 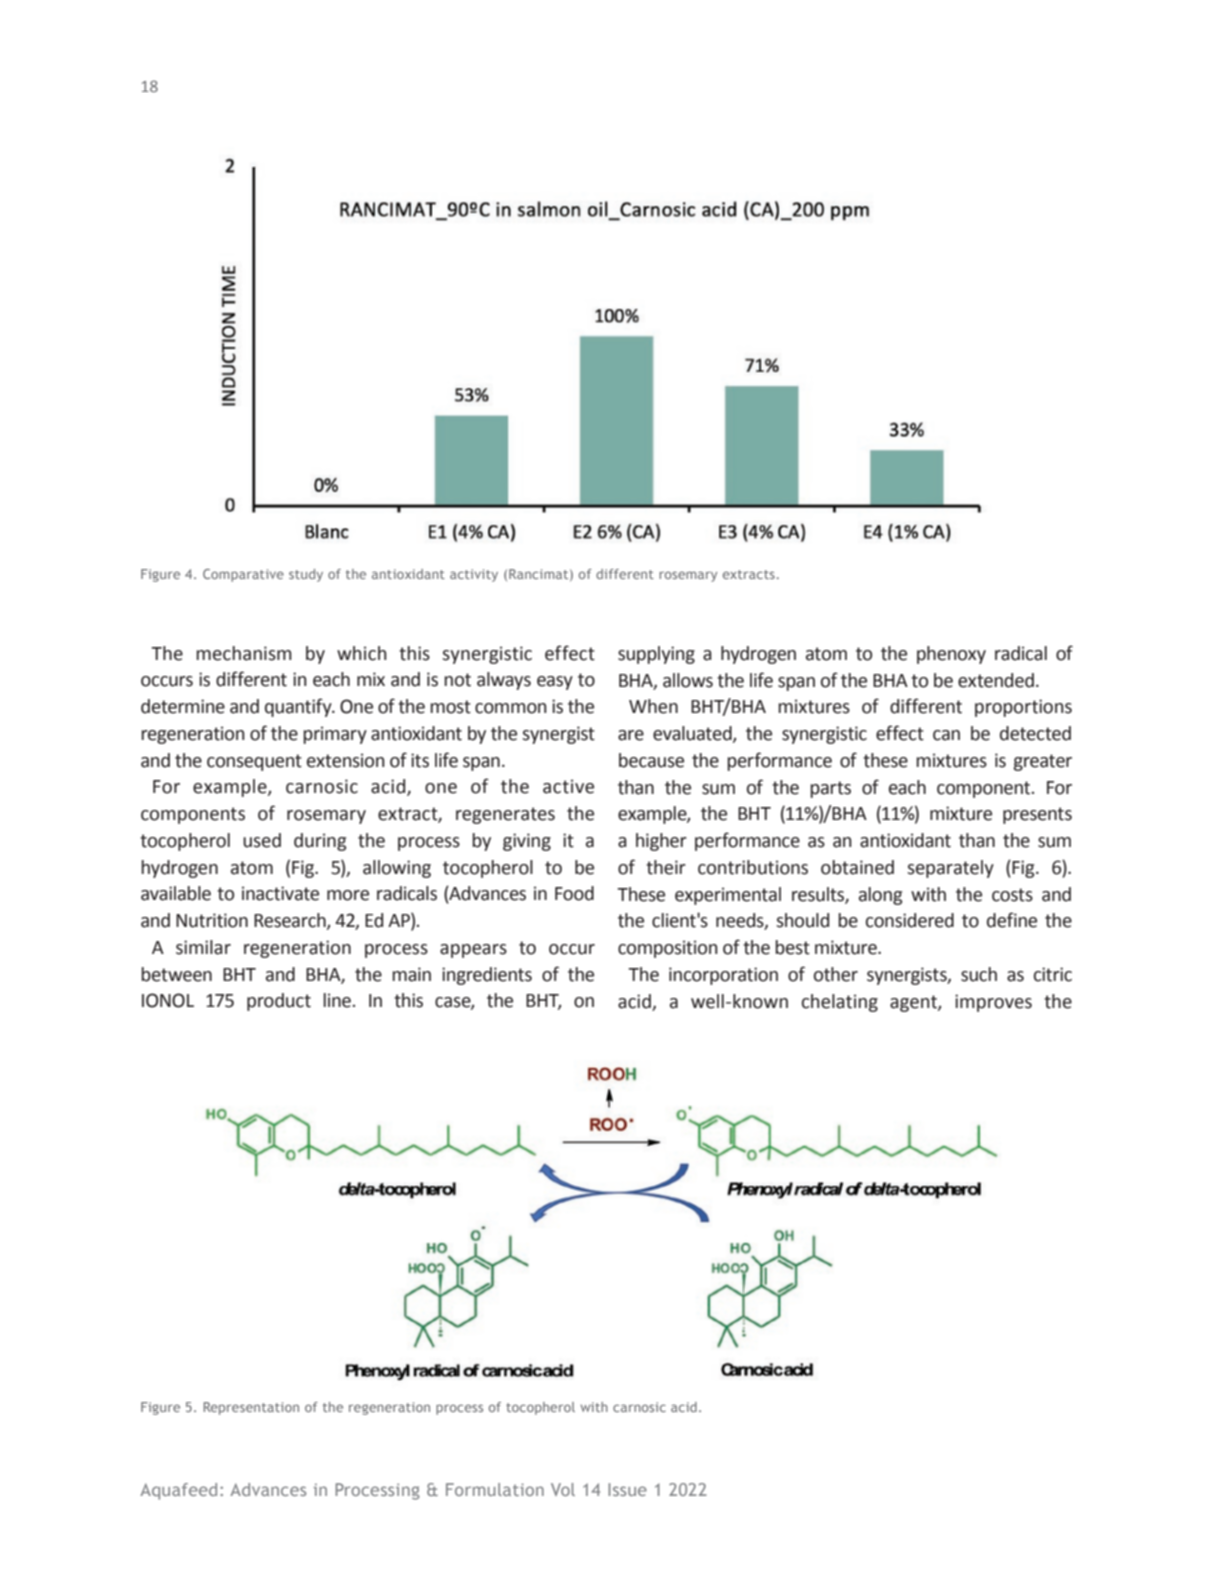 I want to click on consequent, so click(x=254, y=762).
